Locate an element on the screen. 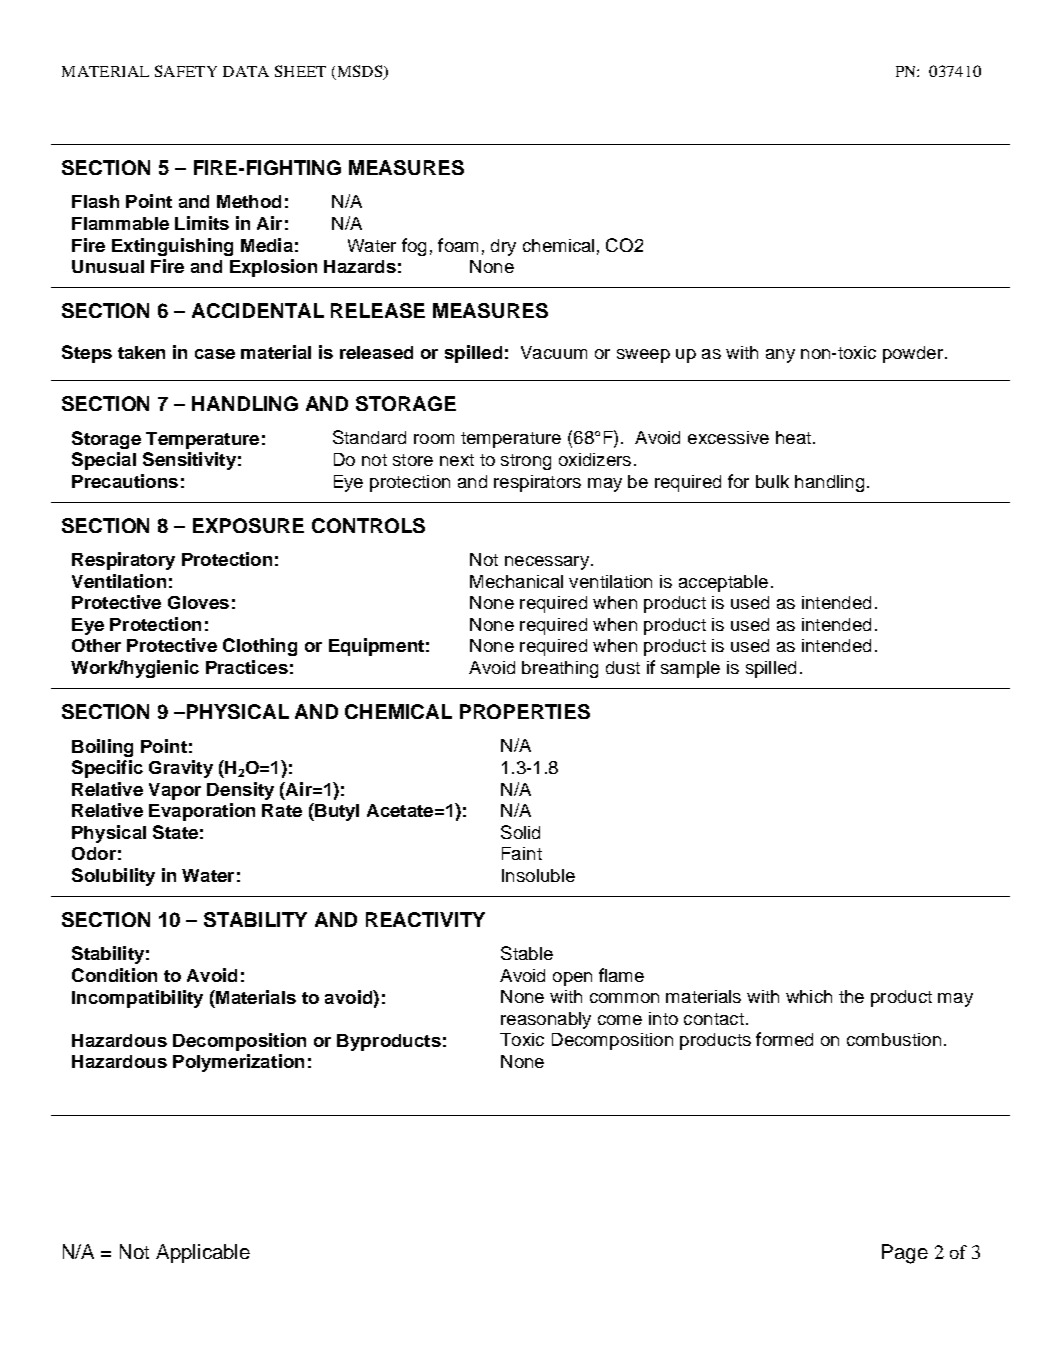 This screenshot has height=1349, width=1043. SAFETY is located at coordinates (186, 71).
